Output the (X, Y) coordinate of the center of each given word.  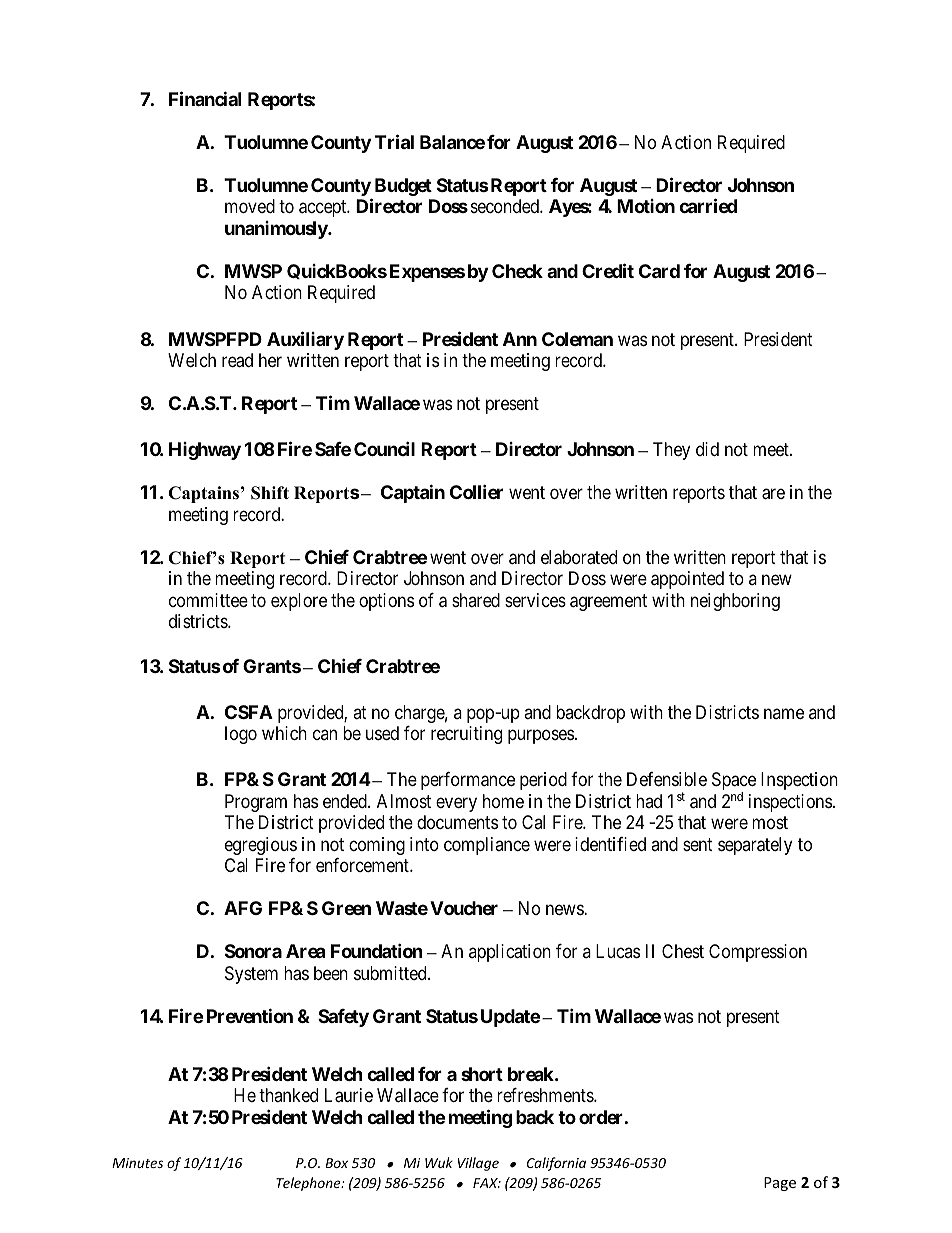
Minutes (137, 1163)
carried (708, 206)
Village (478, 1164)
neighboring (735, 602)
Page (780, 1184)
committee (208, 600)
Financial (205, 98)
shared (476, 600)
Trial (394, 141)
